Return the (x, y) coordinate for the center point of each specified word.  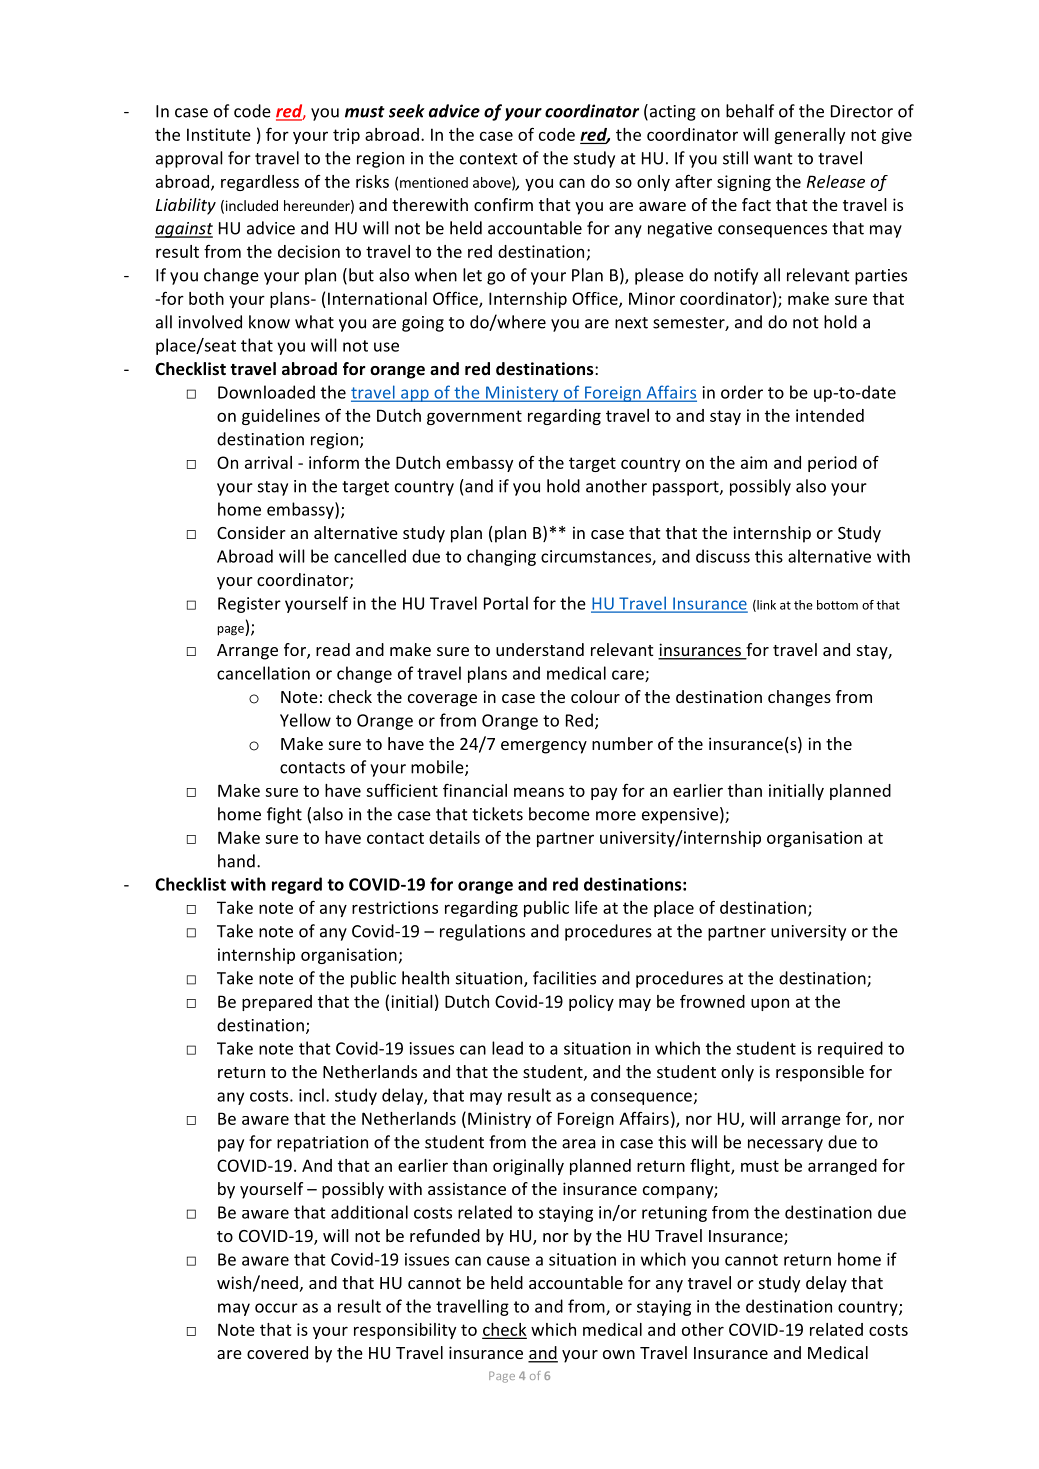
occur (276, 1308)
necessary (785, 1145)
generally (809, 136)
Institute (219, 134)
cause (508, 1261)
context (489, 159)
